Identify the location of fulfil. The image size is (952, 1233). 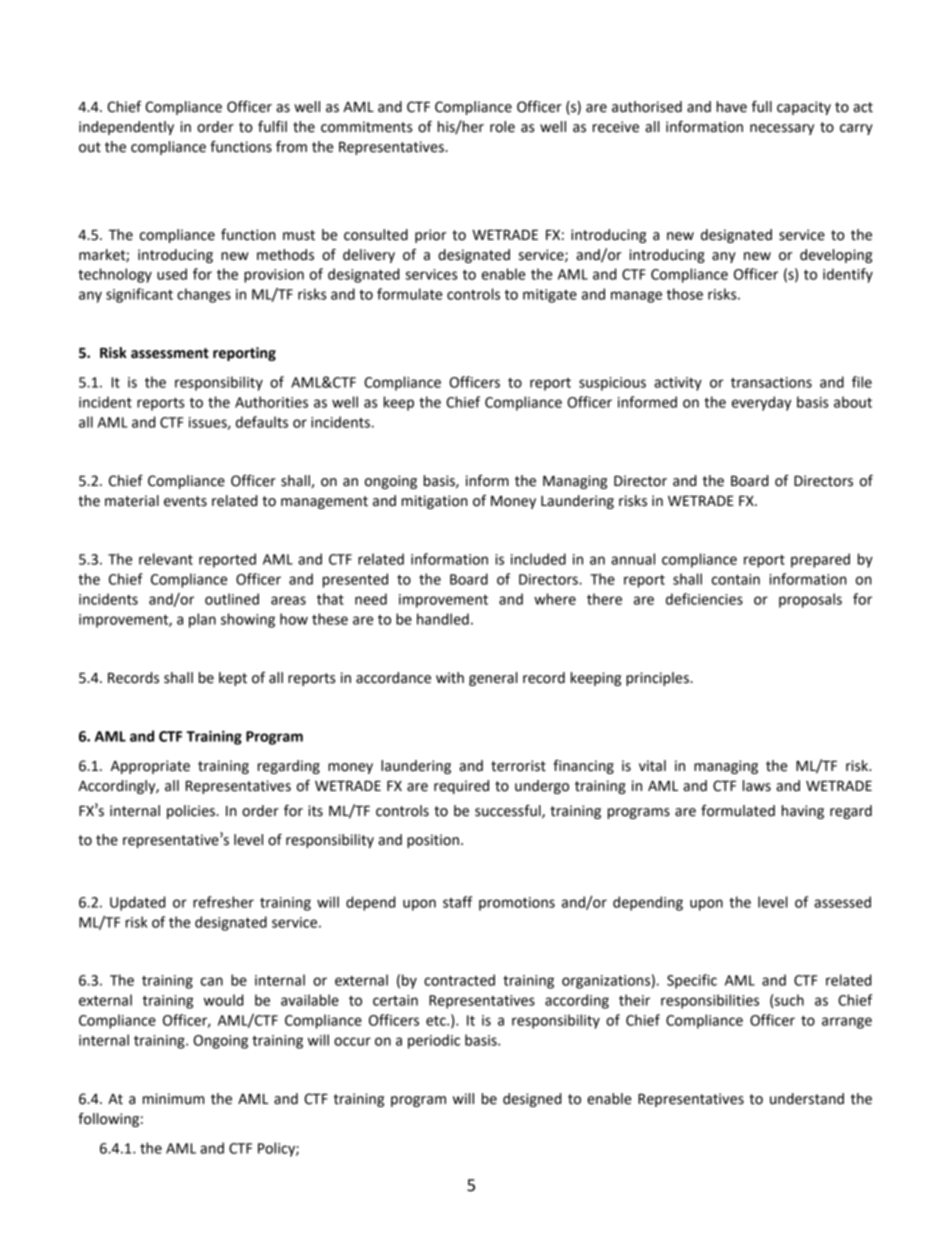
(272, 127).
